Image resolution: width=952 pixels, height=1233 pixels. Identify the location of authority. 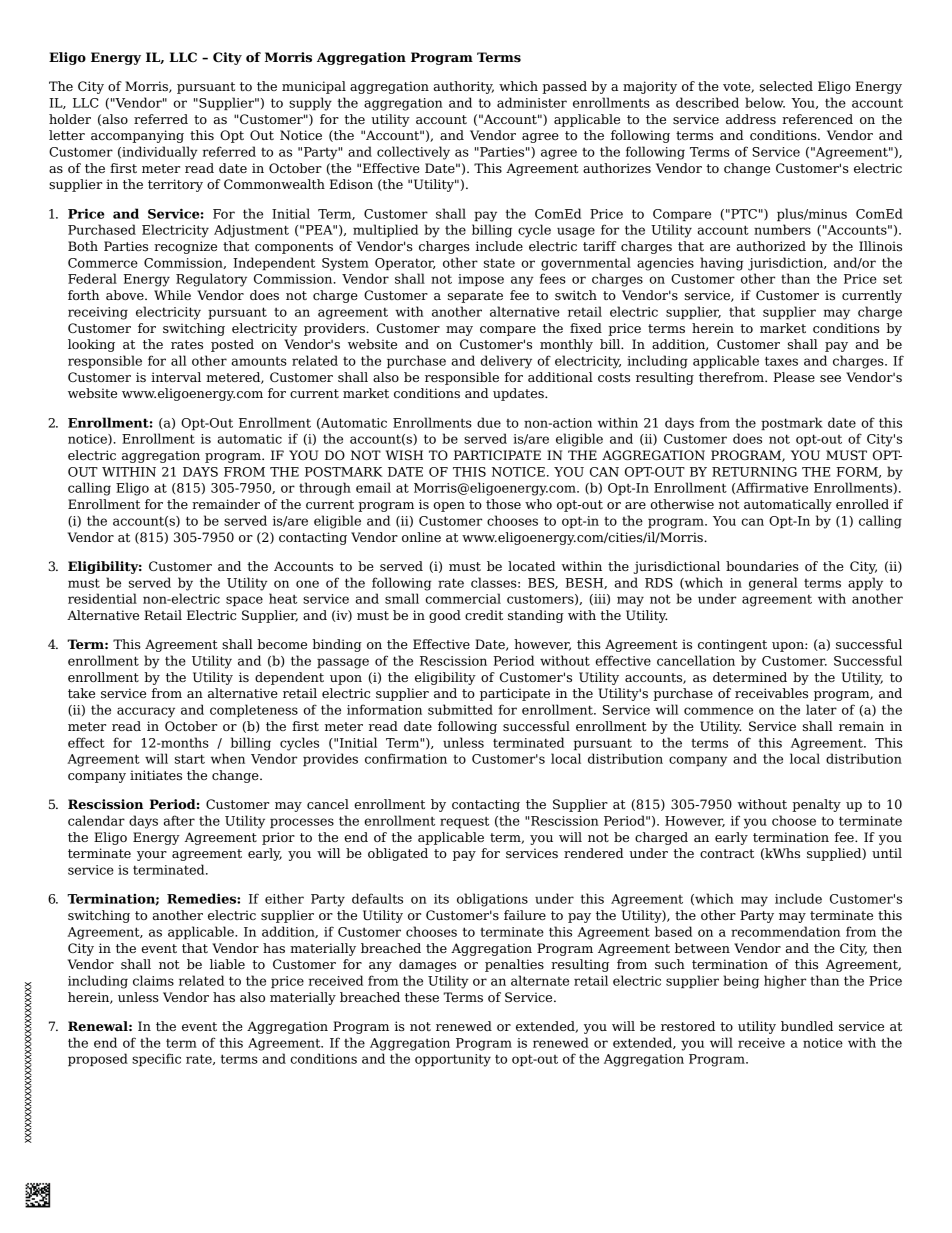
(464, 87).
